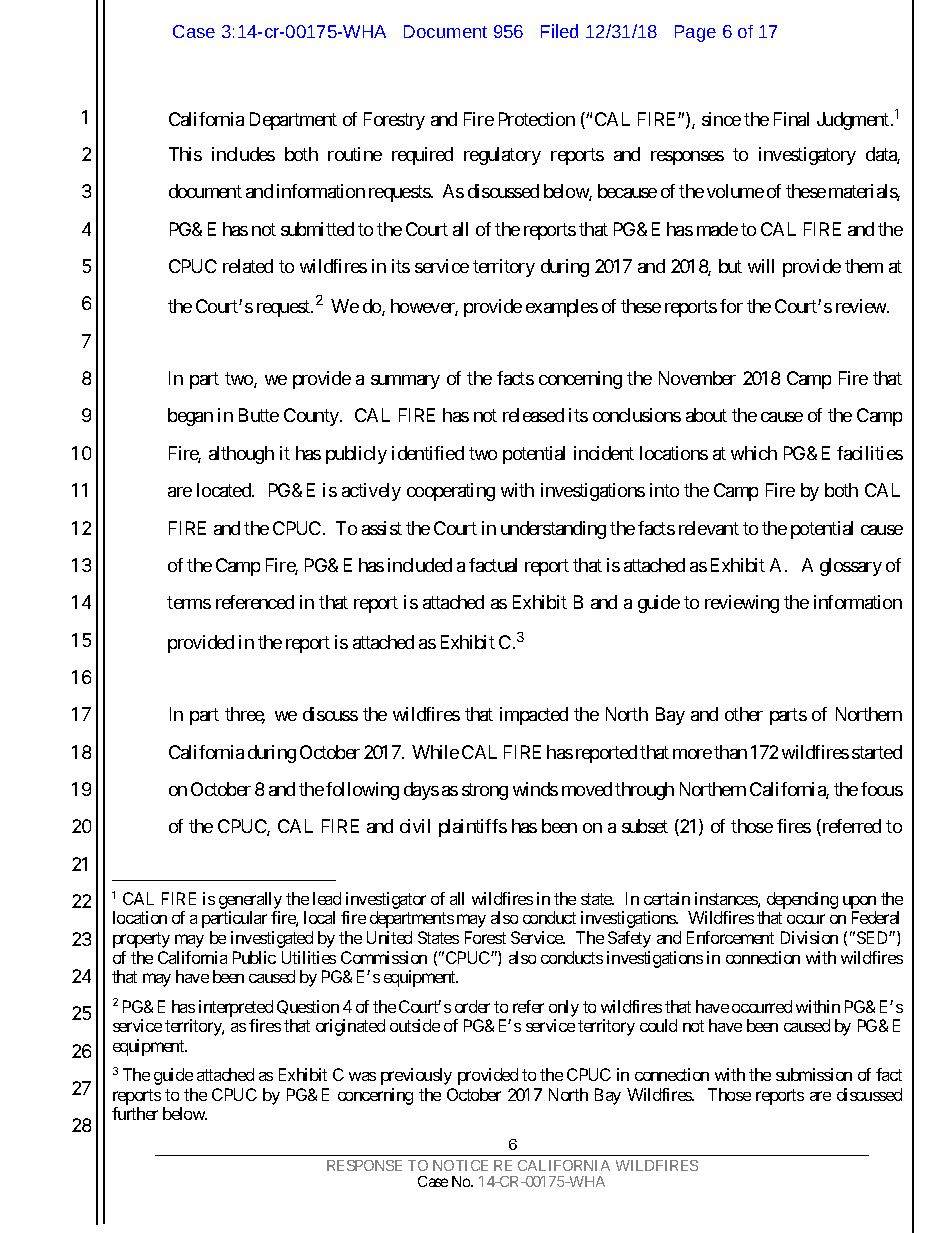 The height and width of the screenshot is (1233, 952). I want to click on will, so click(761, 266).
